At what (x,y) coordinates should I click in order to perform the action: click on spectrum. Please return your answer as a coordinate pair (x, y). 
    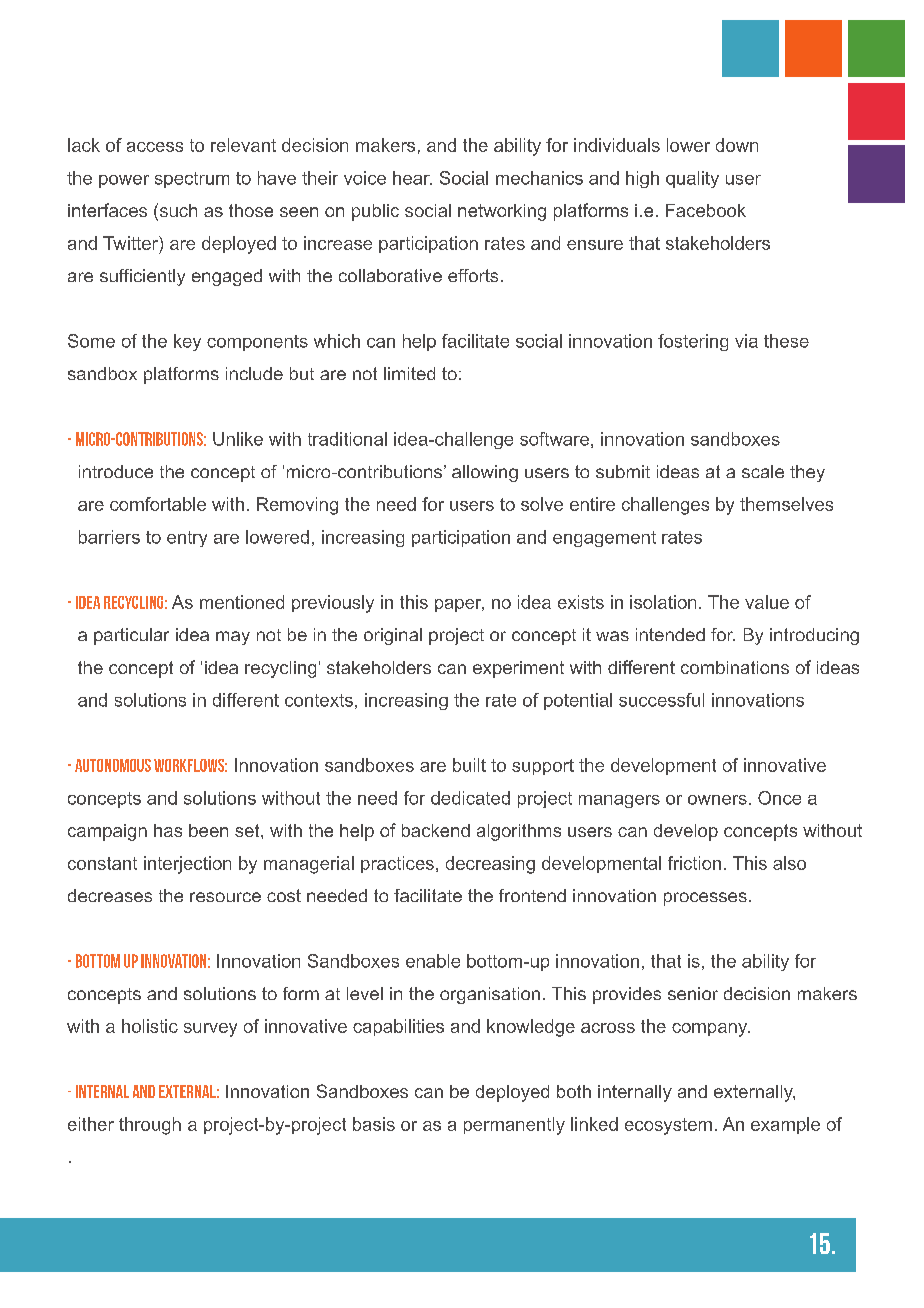
    Looking at the image, I should click on (192, 180).
